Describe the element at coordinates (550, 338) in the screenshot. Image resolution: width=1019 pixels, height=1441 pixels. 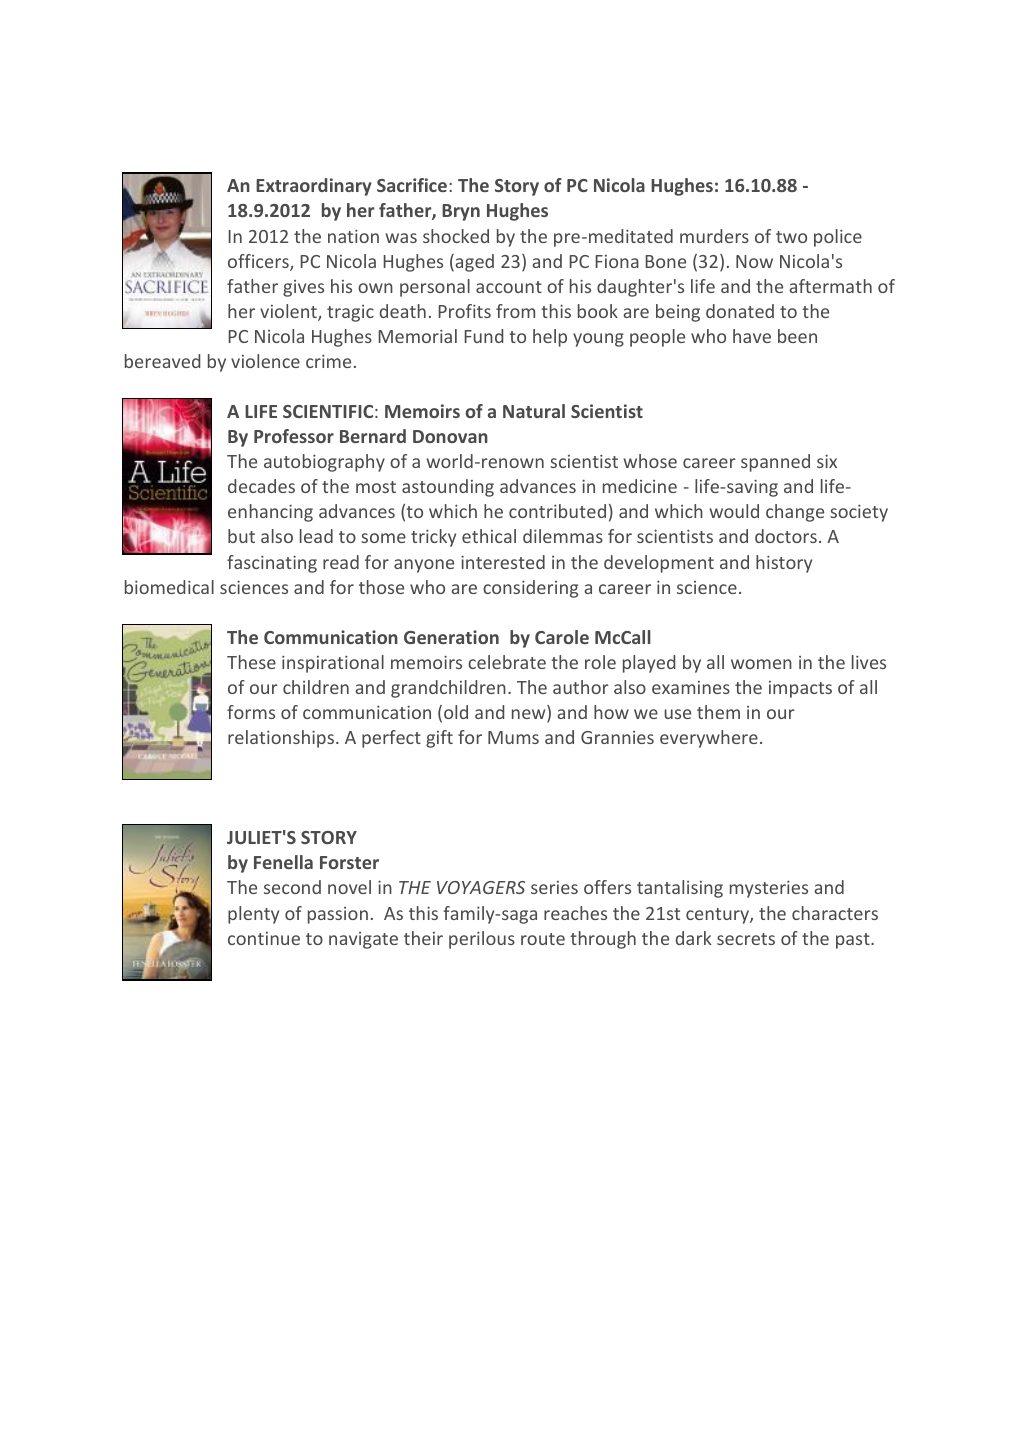
I see `help` at that location.
